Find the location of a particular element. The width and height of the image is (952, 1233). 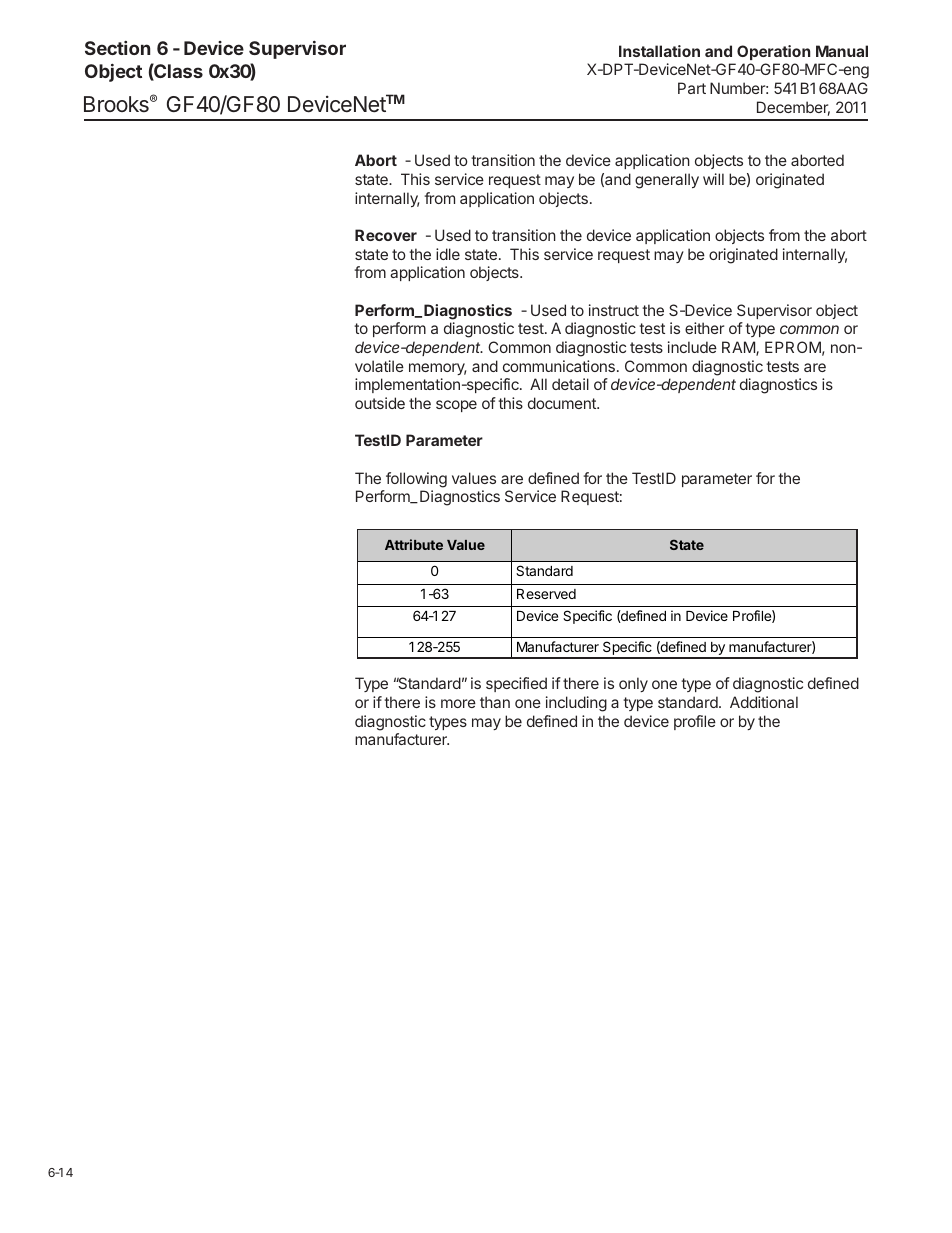

specified is located at coordinates (516, 684).
